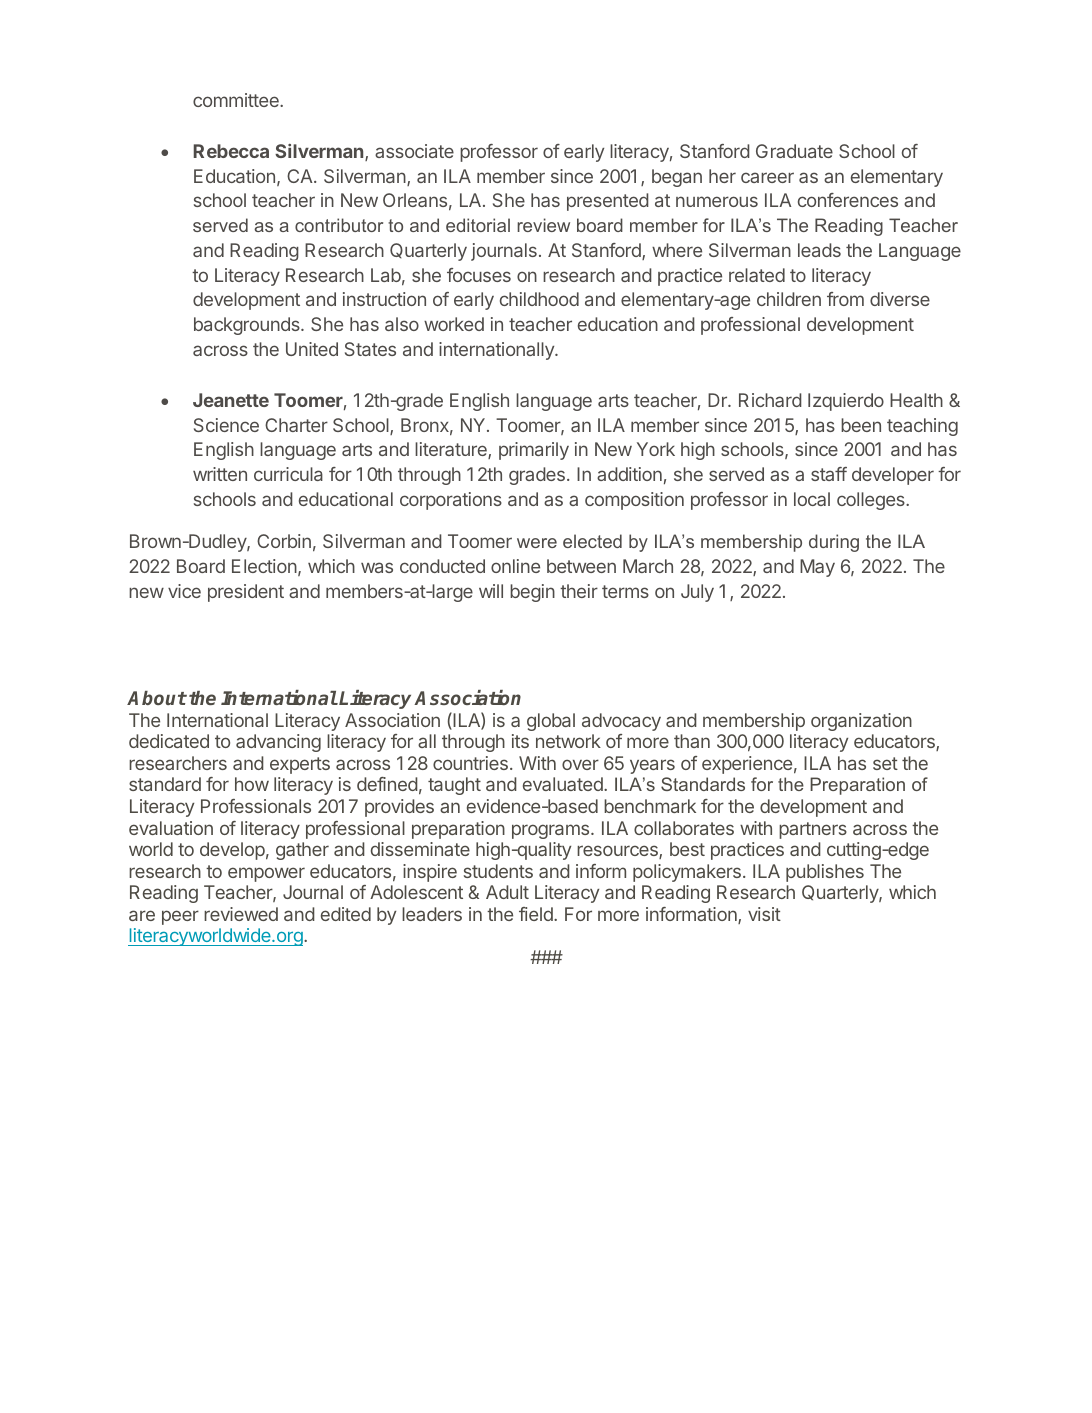  Describe the element at coordinates (414, 151) in the image. I see `associate` at that location.
